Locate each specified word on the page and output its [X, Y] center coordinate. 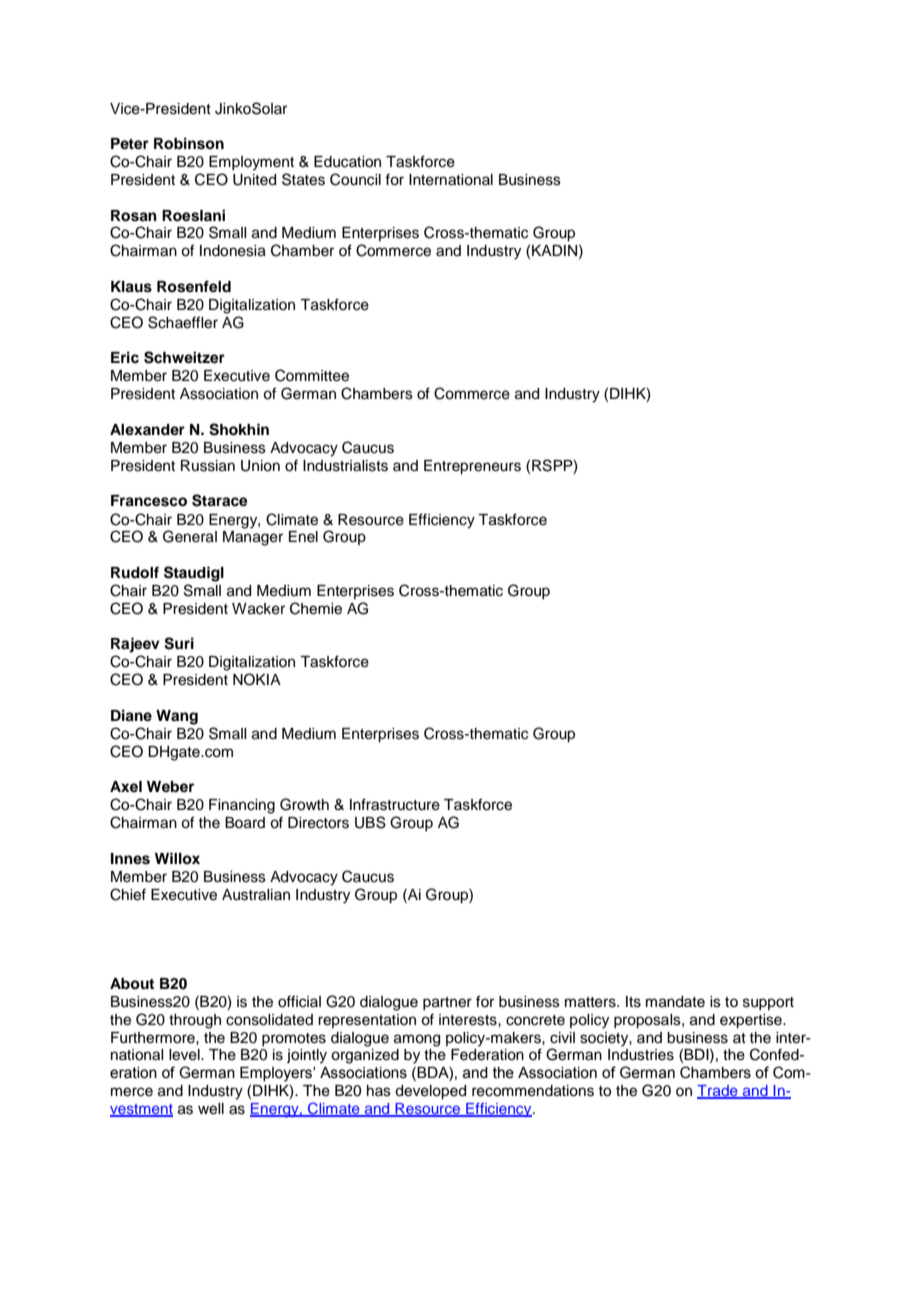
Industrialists [345, 466]
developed [430, 1092]
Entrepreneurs [472, 467]
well [211, 1109]
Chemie [316, 608]
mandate [675, 1002]
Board [245, 823]
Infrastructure [395, 804]
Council [355, 179]
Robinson [189, 143]
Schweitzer [184, 357]
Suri [179, 643]
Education [347, 162]
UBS [370, 822]
